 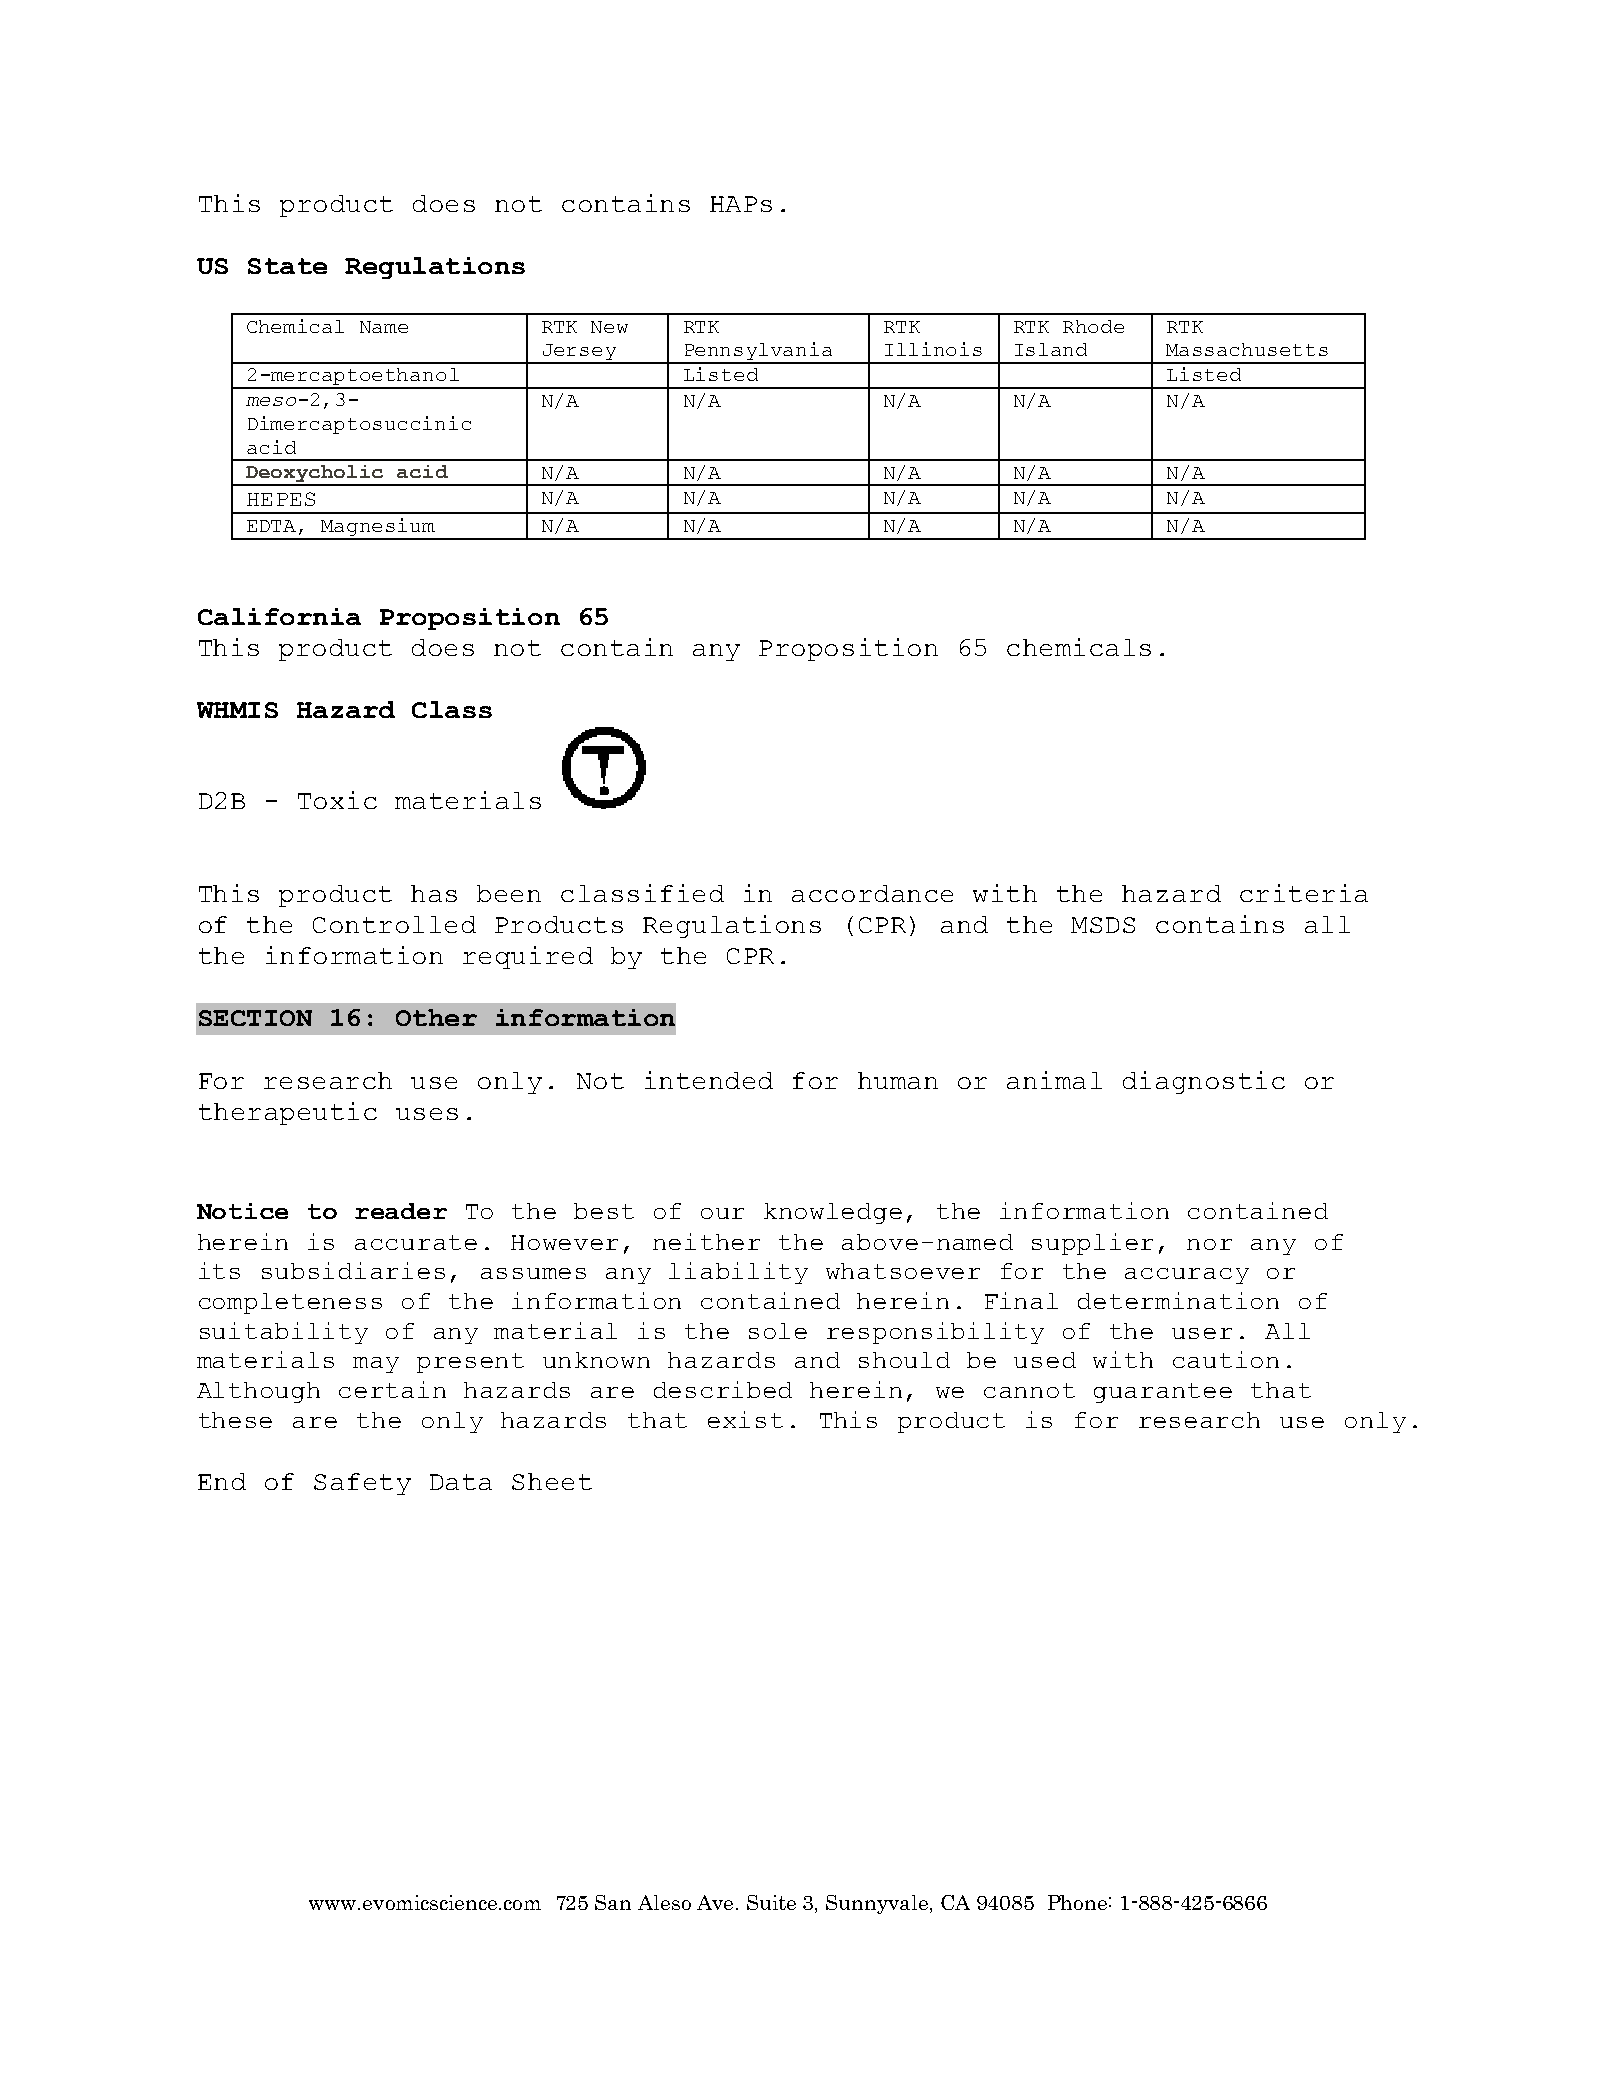 What do you see at coordinates (288, 1113) in the document?
I see `therapeutic` at bounding box center [288, 1113].
